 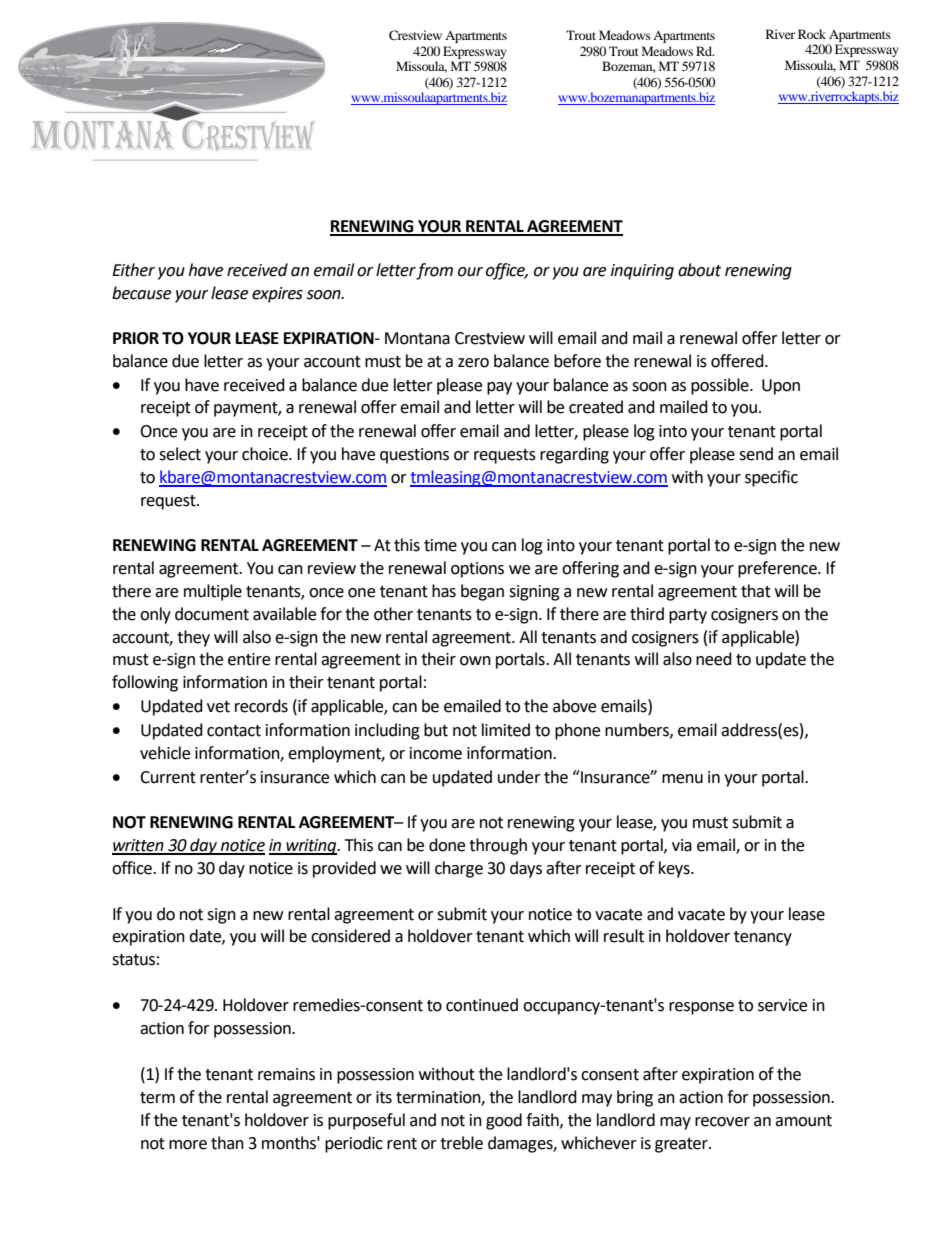 What do you see at coordinates (218, 707) in the screenshot?
I see `vet` at bounding box center [218, 707].
